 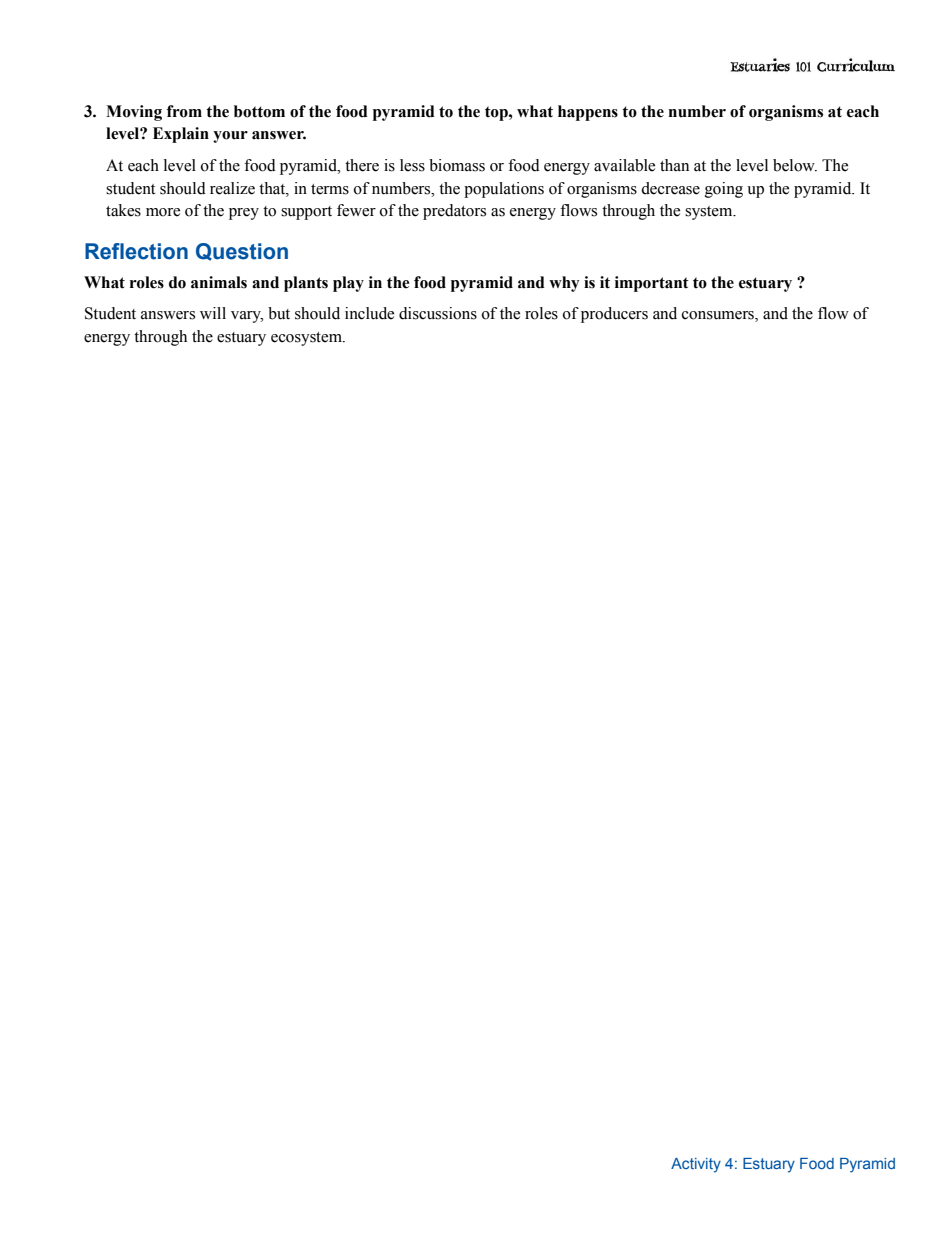 What do you see at coordinates (438, 313) in the screenshot?
I see `discussions` at bounding box center [438, 313].
